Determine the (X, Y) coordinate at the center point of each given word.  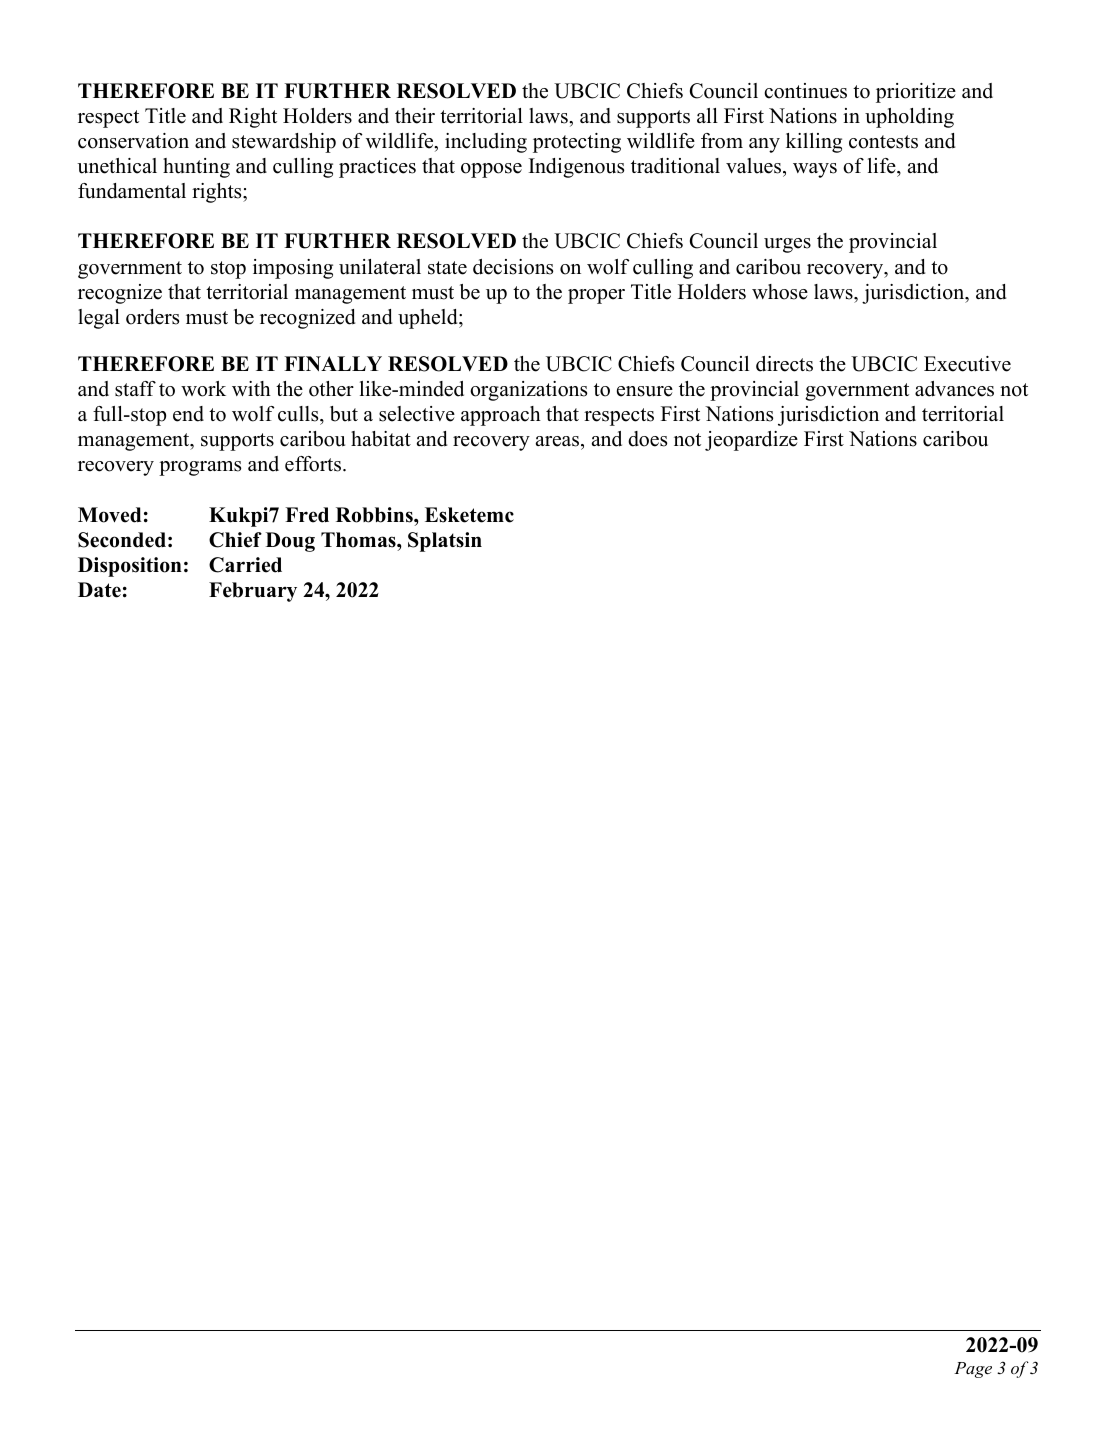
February (253, 592)
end (188, 414)
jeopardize (751, 441)
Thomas (359, 540)
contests (883, 142)
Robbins (375, 515)
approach (501, 416)
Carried (245, 565)
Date (99, 590)
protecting (577, 143)
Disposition (130, 567)
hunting (196, 168)
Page (973, 1370)
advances (954, 389)
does (647, 439)
